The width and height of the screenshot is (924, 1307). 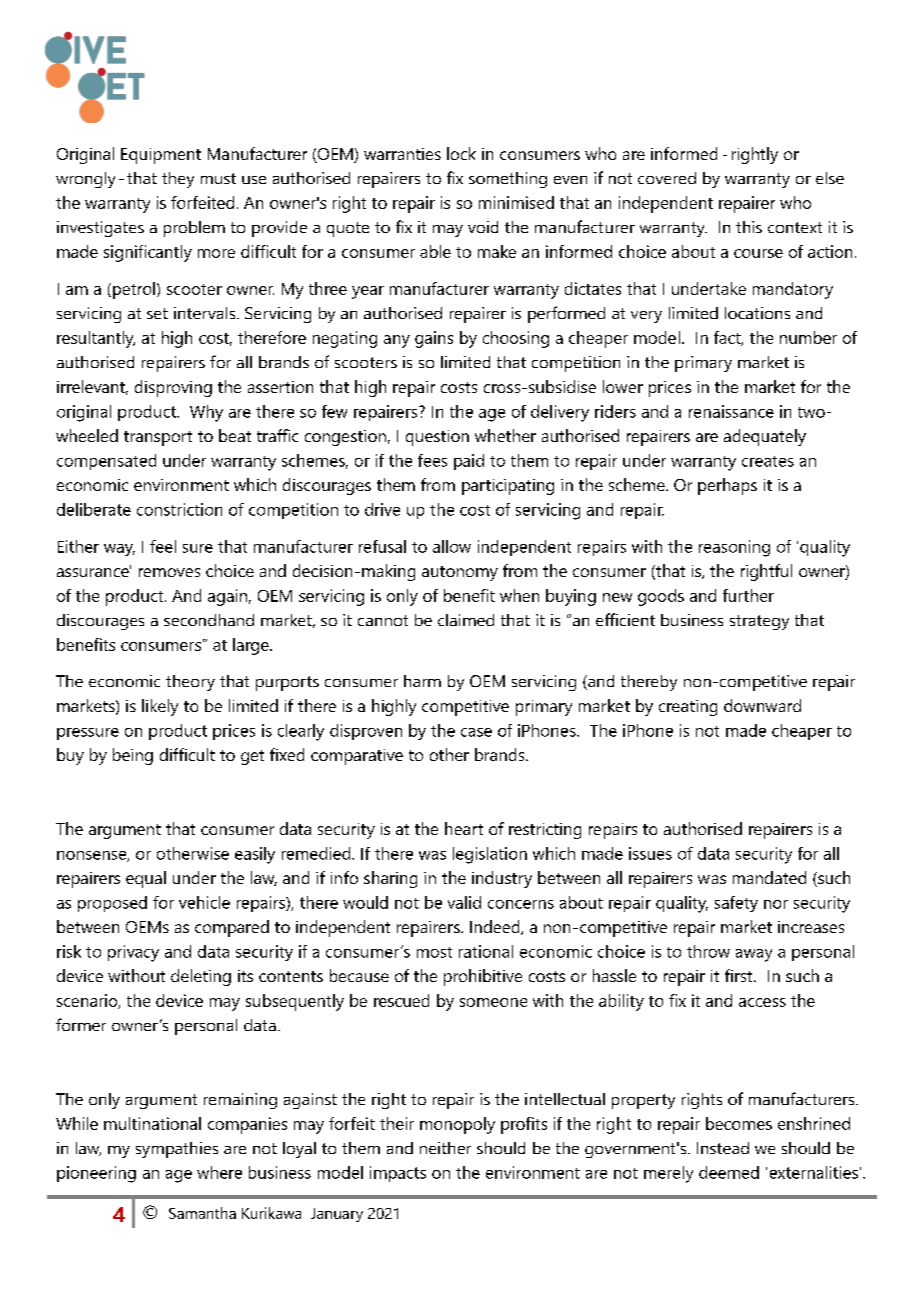 What do you see at coordinates (177, 1150) in the screenshot?
I see `sympathies` at bounding box center [177, 1150].
